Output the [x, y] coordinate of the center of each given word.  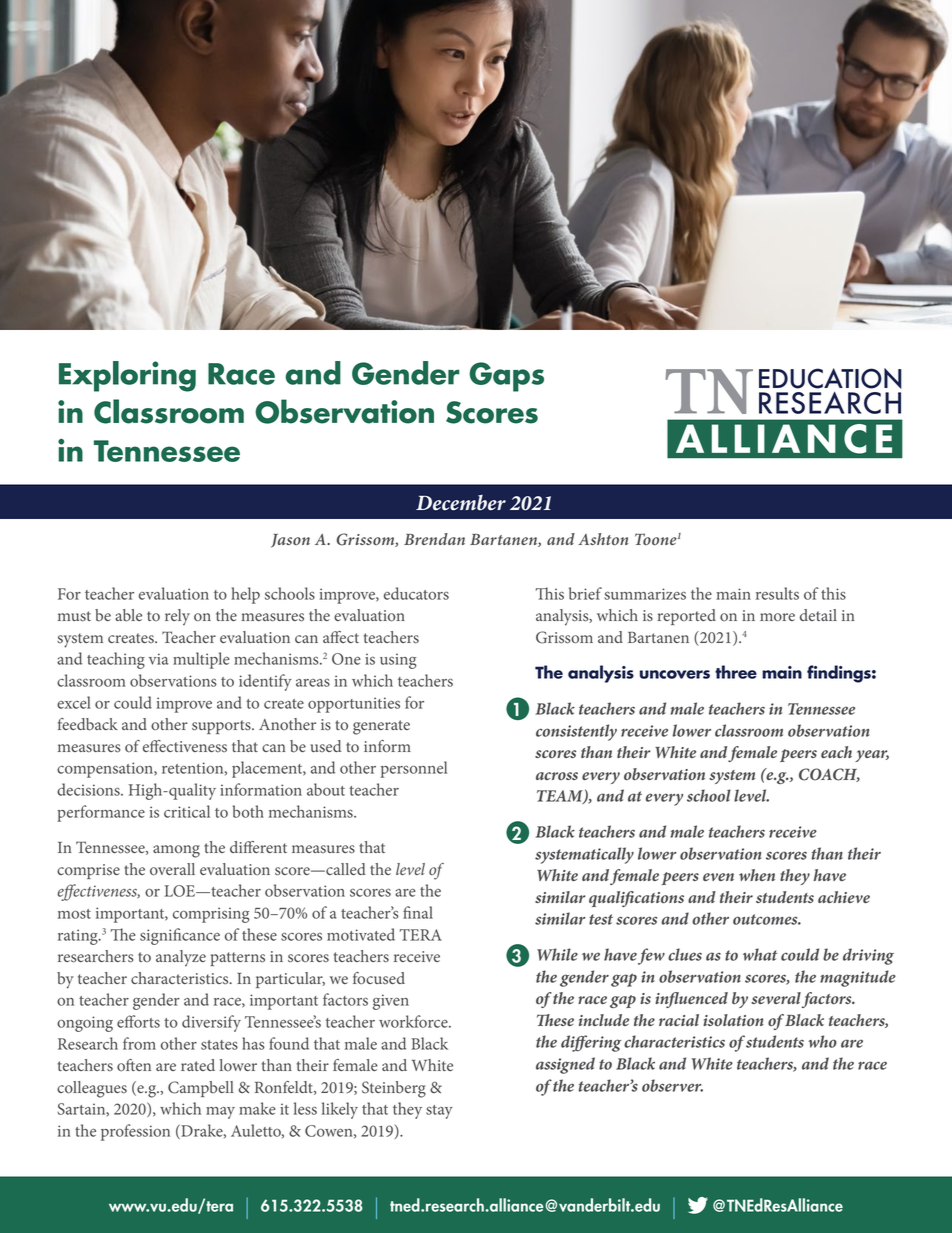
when [757, 875]
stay [439, 1112]
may [220, 1113]
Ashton [603, 539]
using [398, 661]
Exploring [127, 376]
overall [172, 869]
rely [177, 617]
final [418, 912]
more [777, 617]
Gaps [506, 377]
